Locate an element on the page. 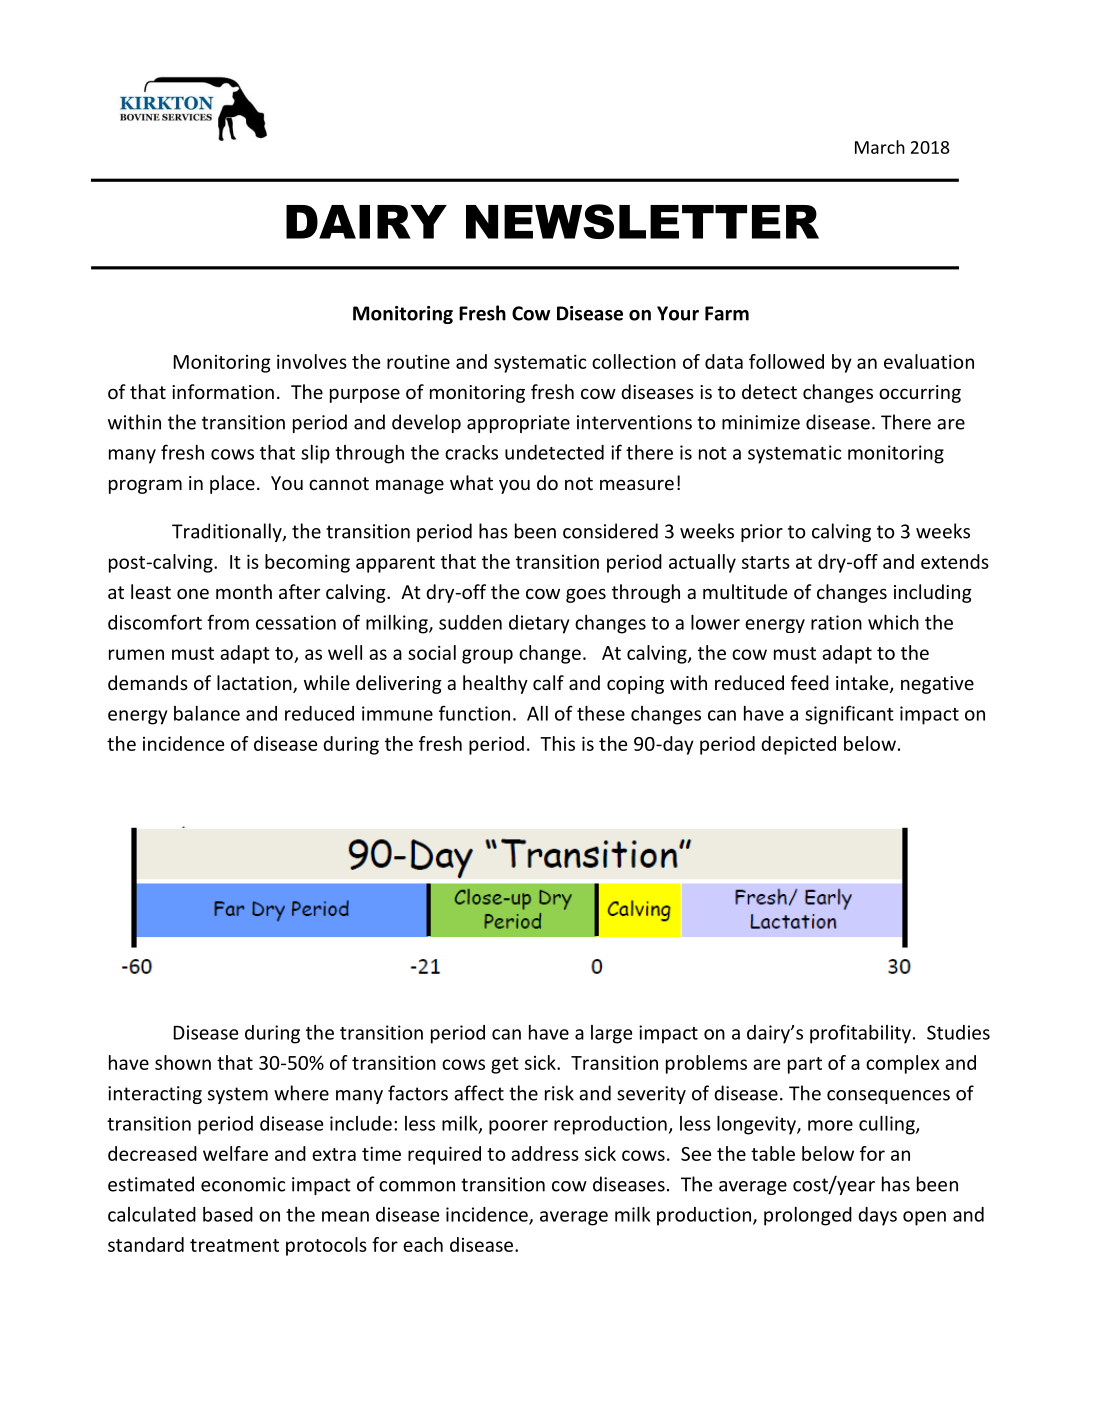  This is located at coordinates (557, 743).
